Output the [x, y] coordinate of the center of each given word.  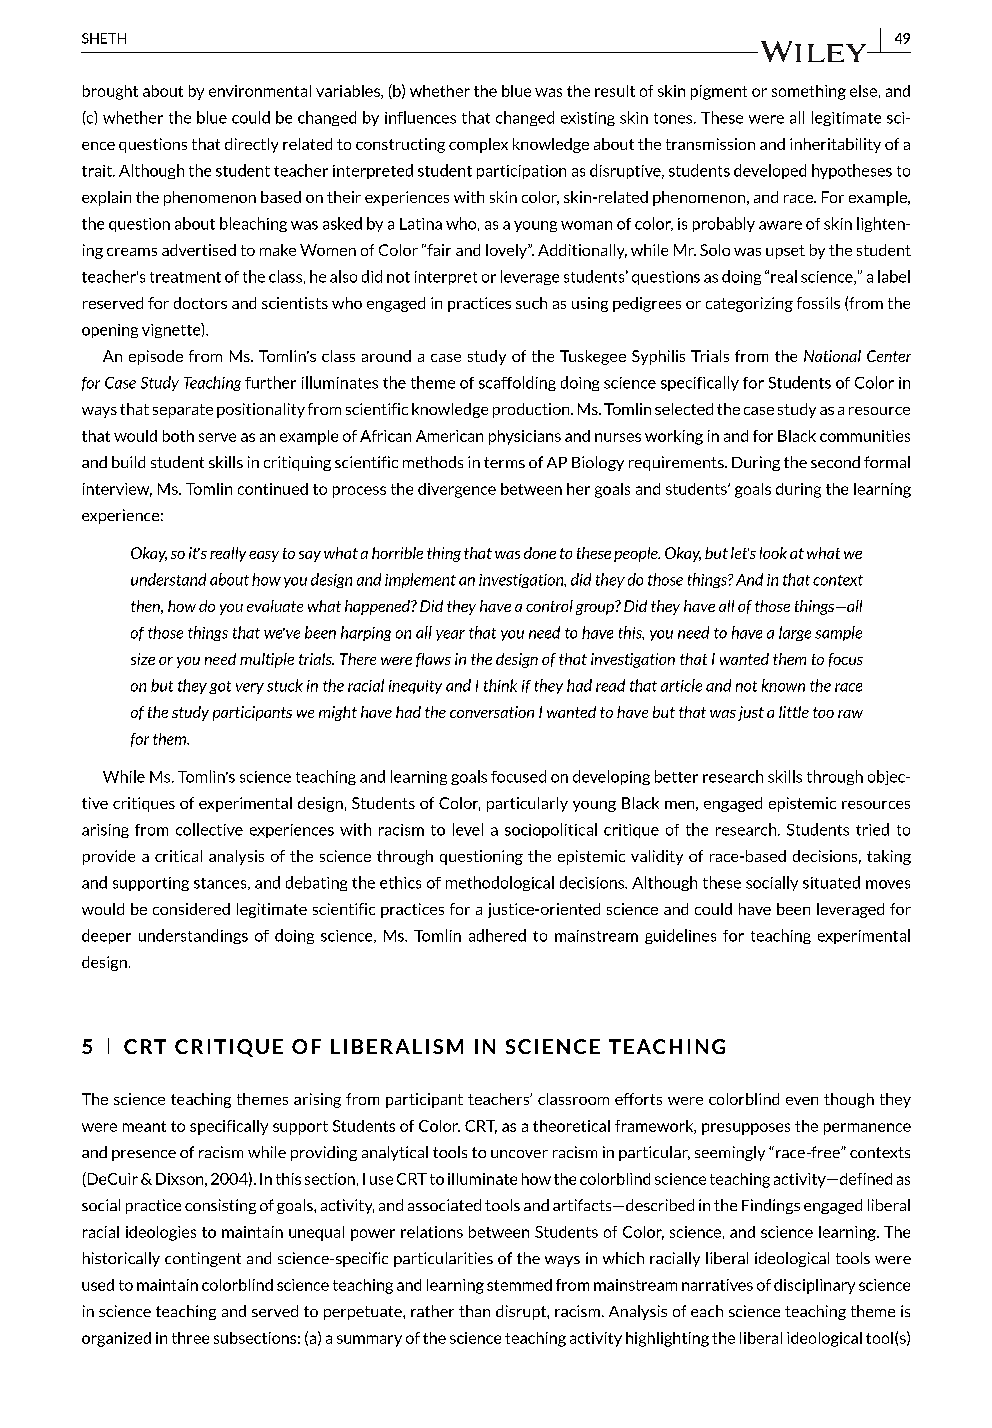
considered [191, 909]
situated [831, 882]
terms [504, 462]
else [863, 91]
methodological [500, 883]
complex [478, 145]
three [190, 1338]
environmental [260, 91]
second [835, 462]
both [178, 436]
